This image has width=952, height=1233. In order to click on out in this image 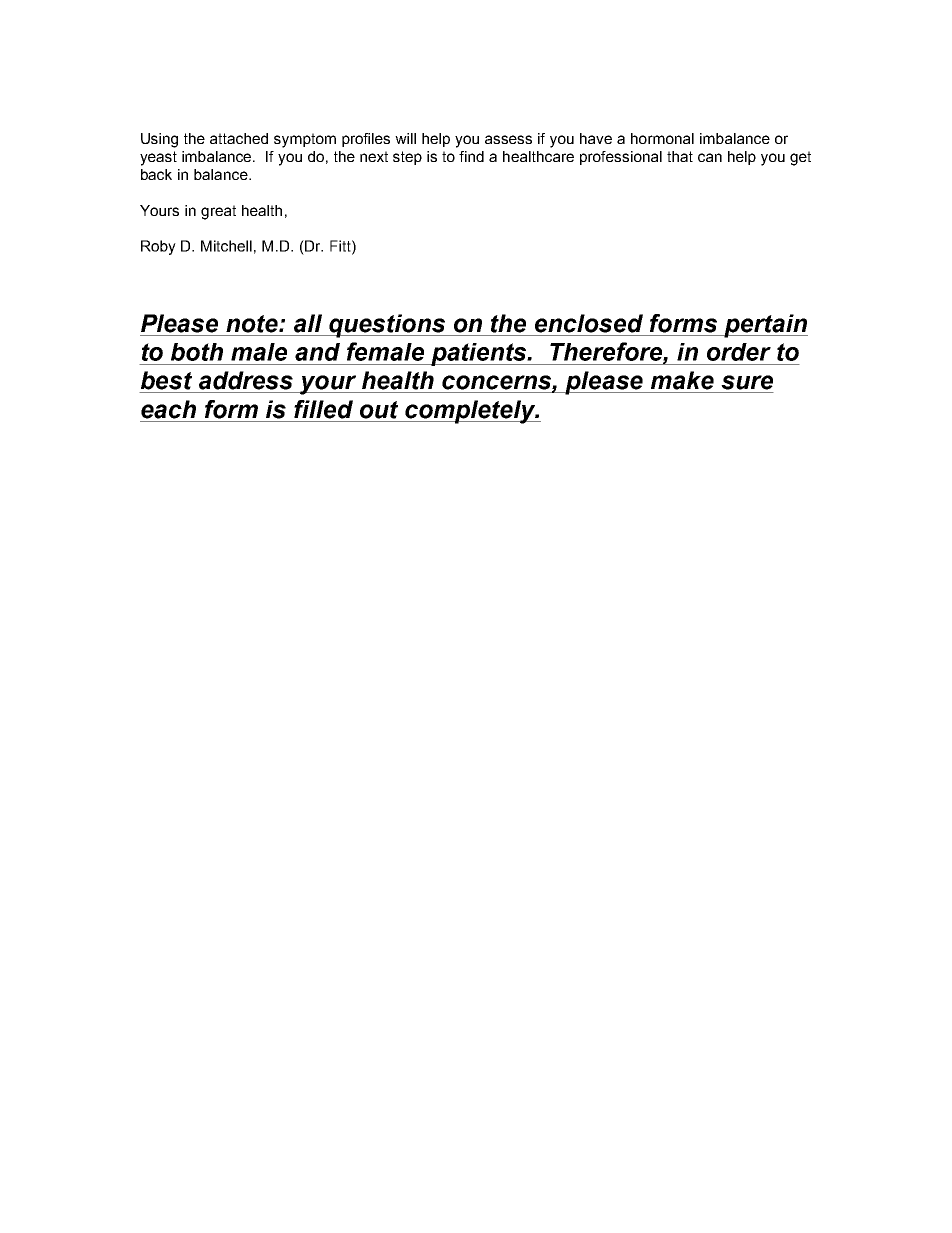, I will do `click(379, 410)`.
